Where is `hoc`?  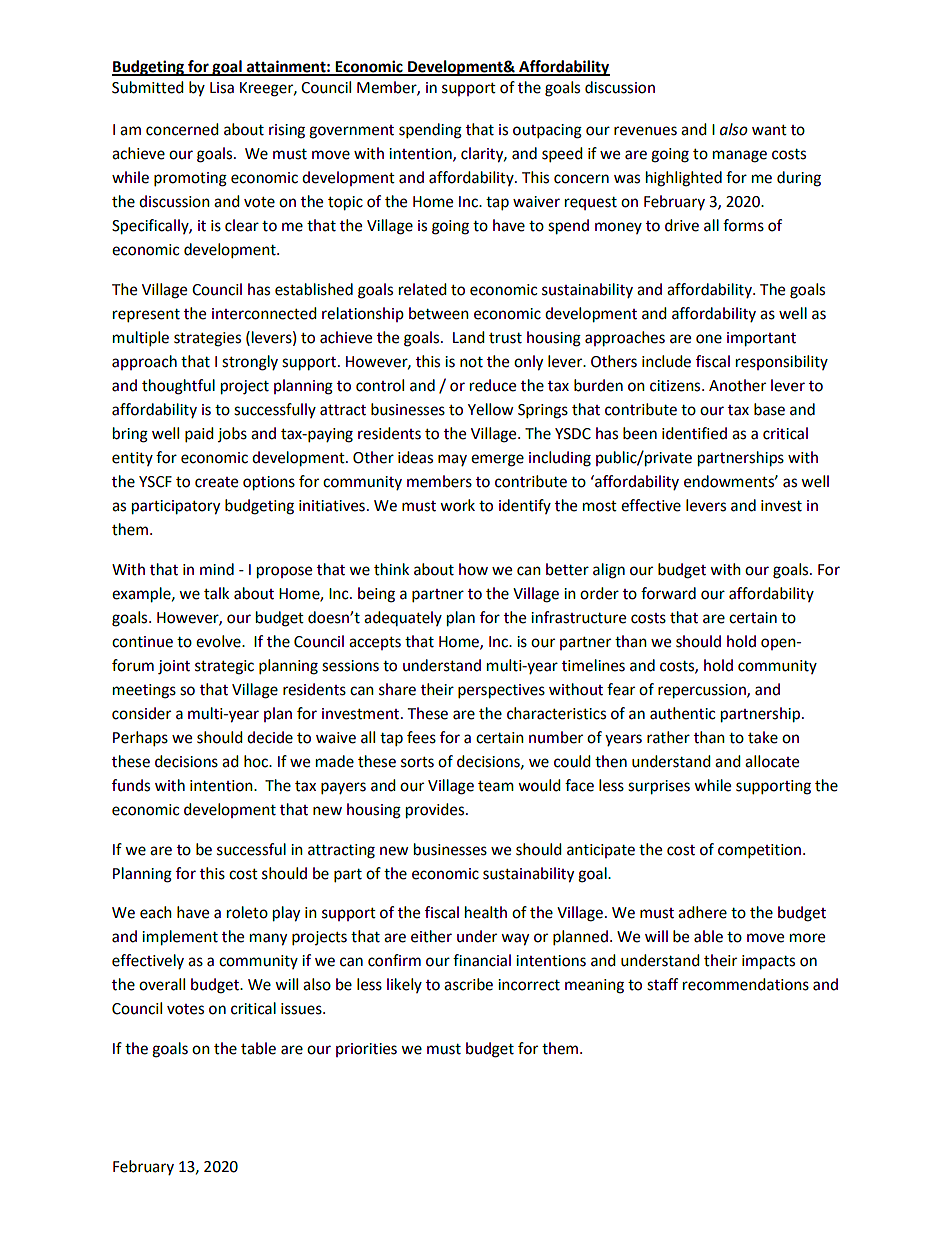
hoc is located at coordinates (257, 761).
